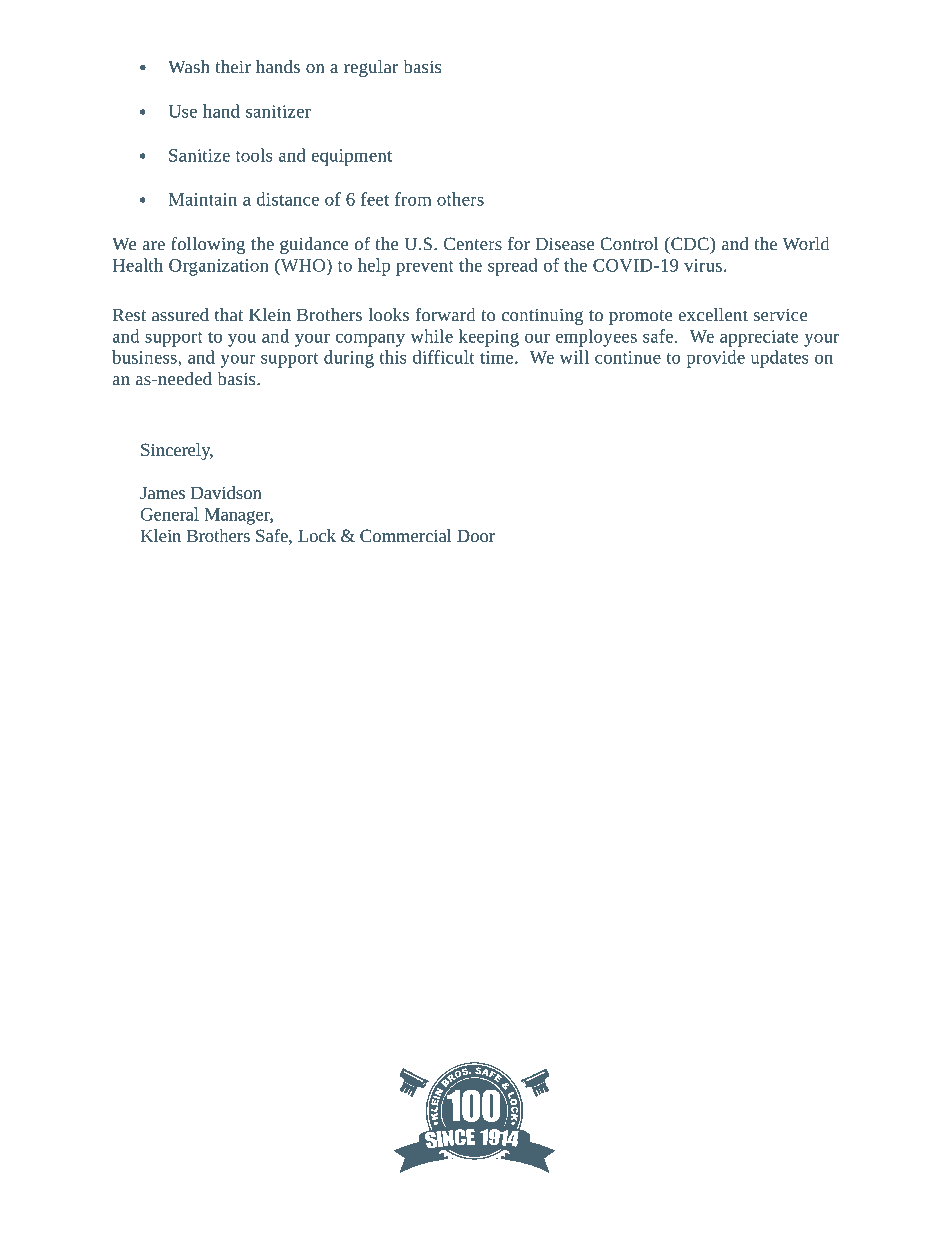 The width and height of the screenshot is (952, 1233). What do you see at coordinates (189, 66) in the screenshot?
I see `Wash` at bounding box center [189, 66].
